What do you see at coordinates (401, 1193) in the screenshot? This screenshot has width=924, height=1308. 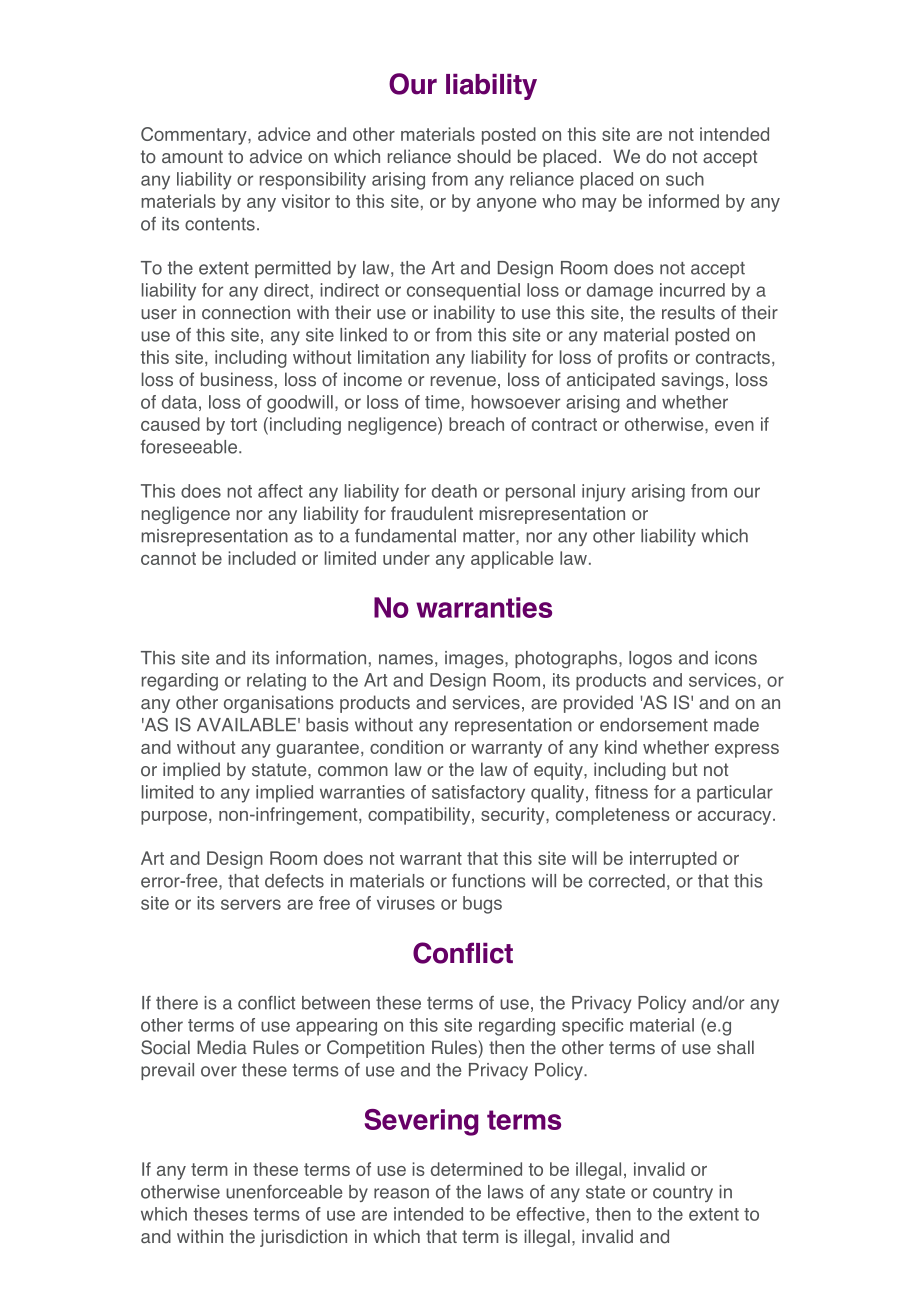 I see `reason` at bounding box center [401, 1193].
